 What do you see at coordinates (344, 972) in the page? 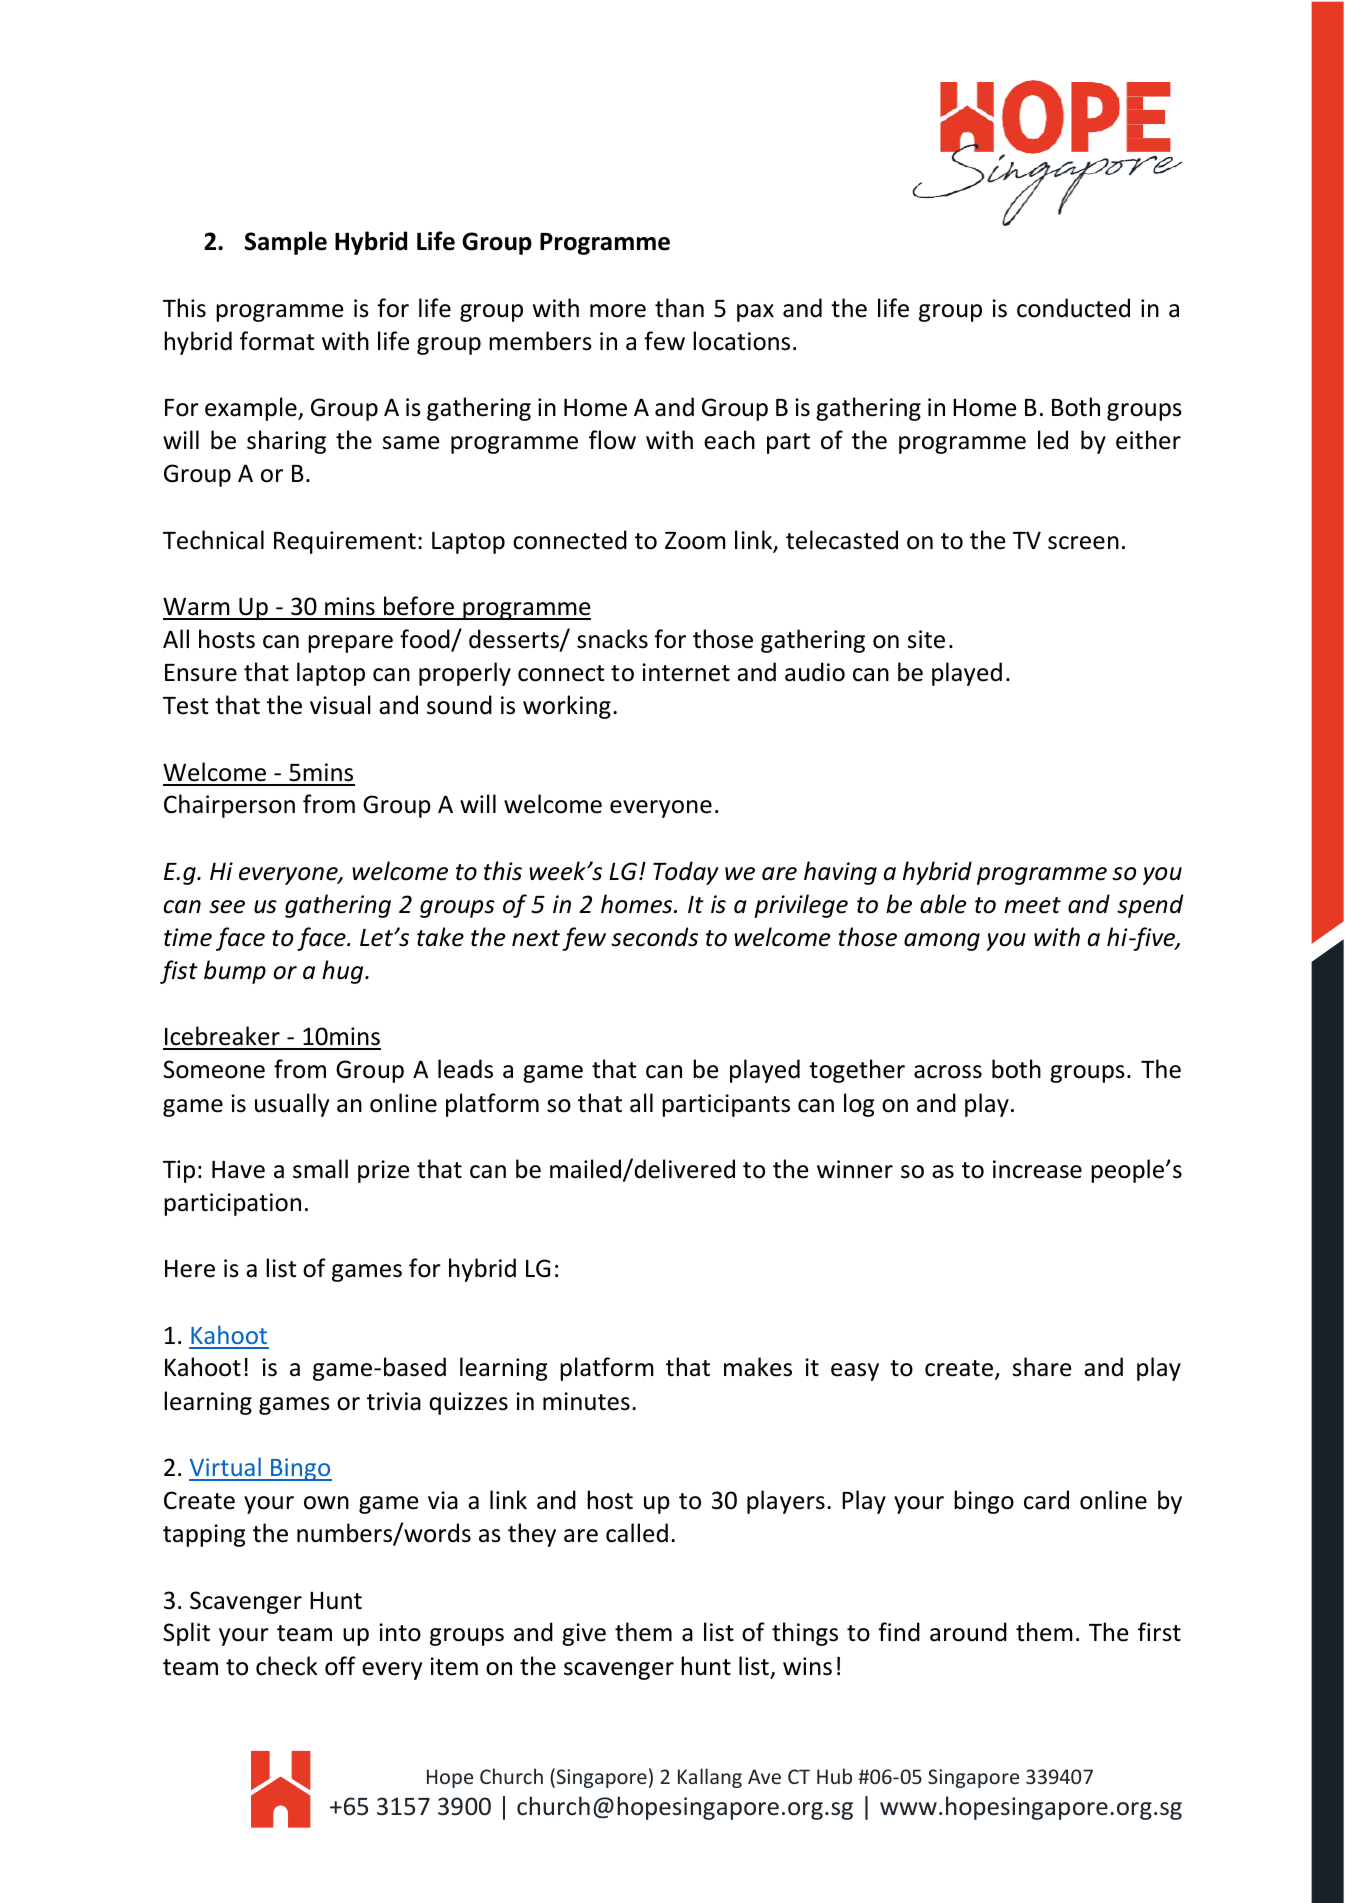
I see `hug` at bounding box center [344, 972].
